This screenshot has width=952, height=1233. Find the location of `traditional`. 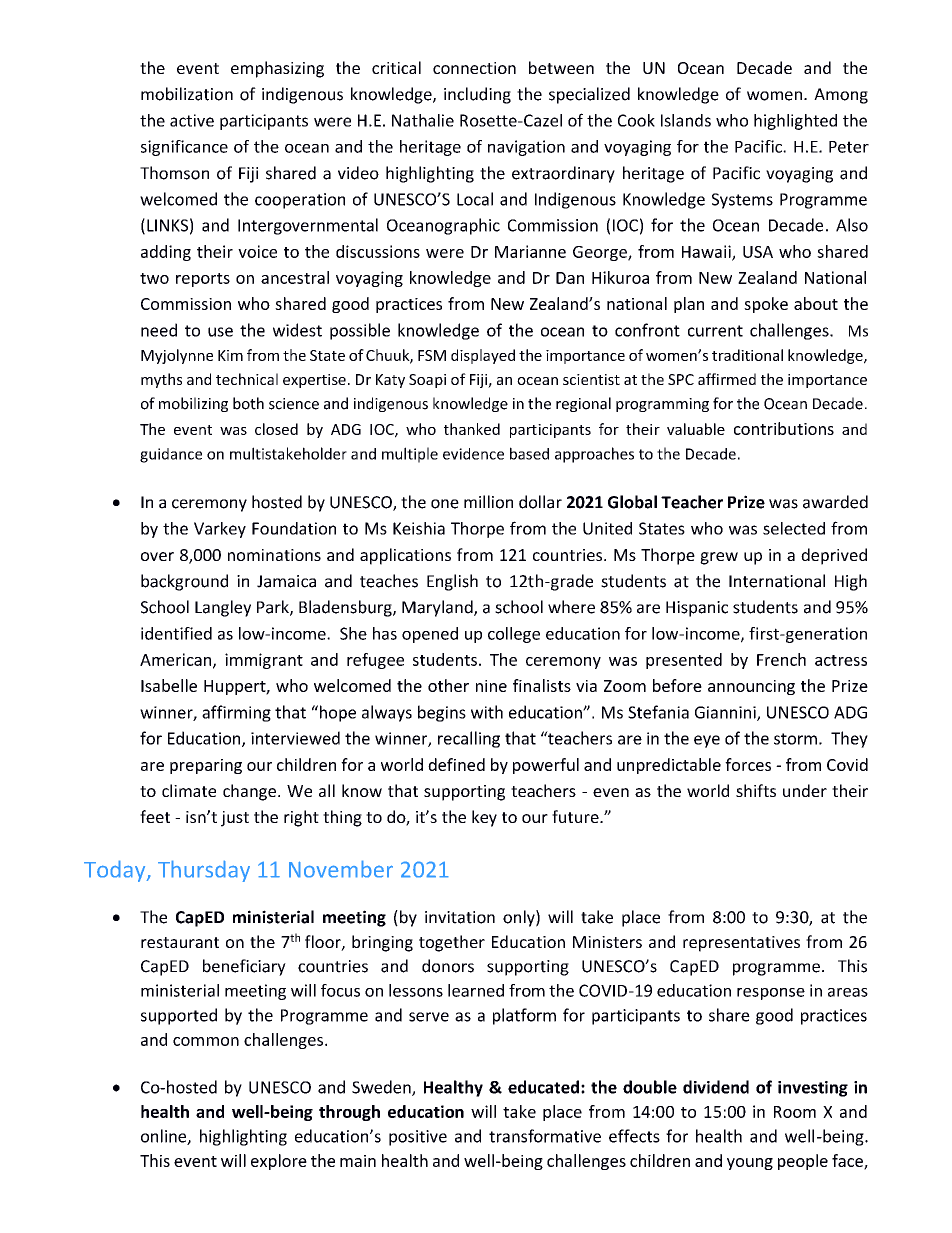

traditional is located at coordinates (747, 355).
